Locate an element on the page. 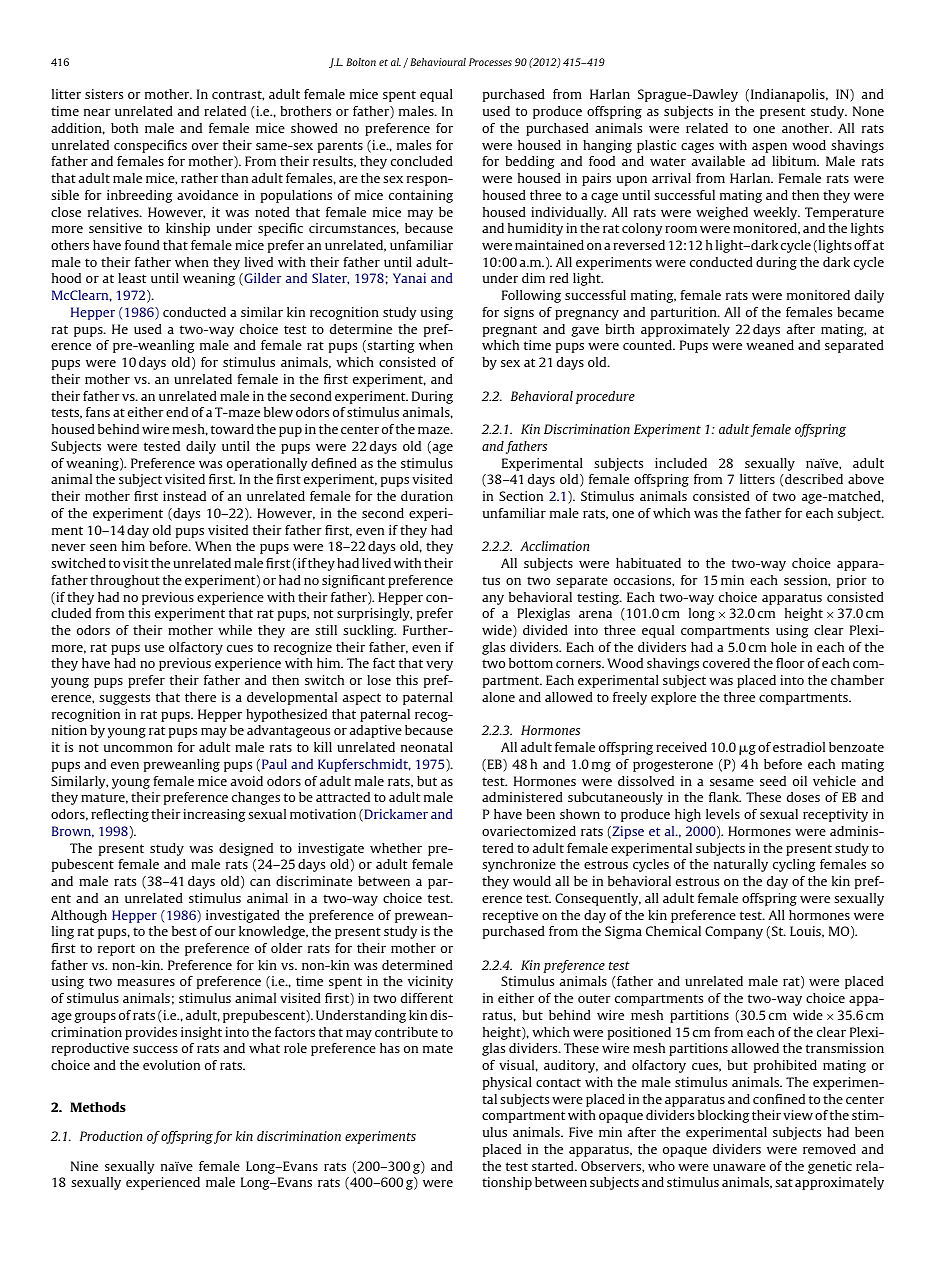  sisters is located at coordinates (104, 94).
